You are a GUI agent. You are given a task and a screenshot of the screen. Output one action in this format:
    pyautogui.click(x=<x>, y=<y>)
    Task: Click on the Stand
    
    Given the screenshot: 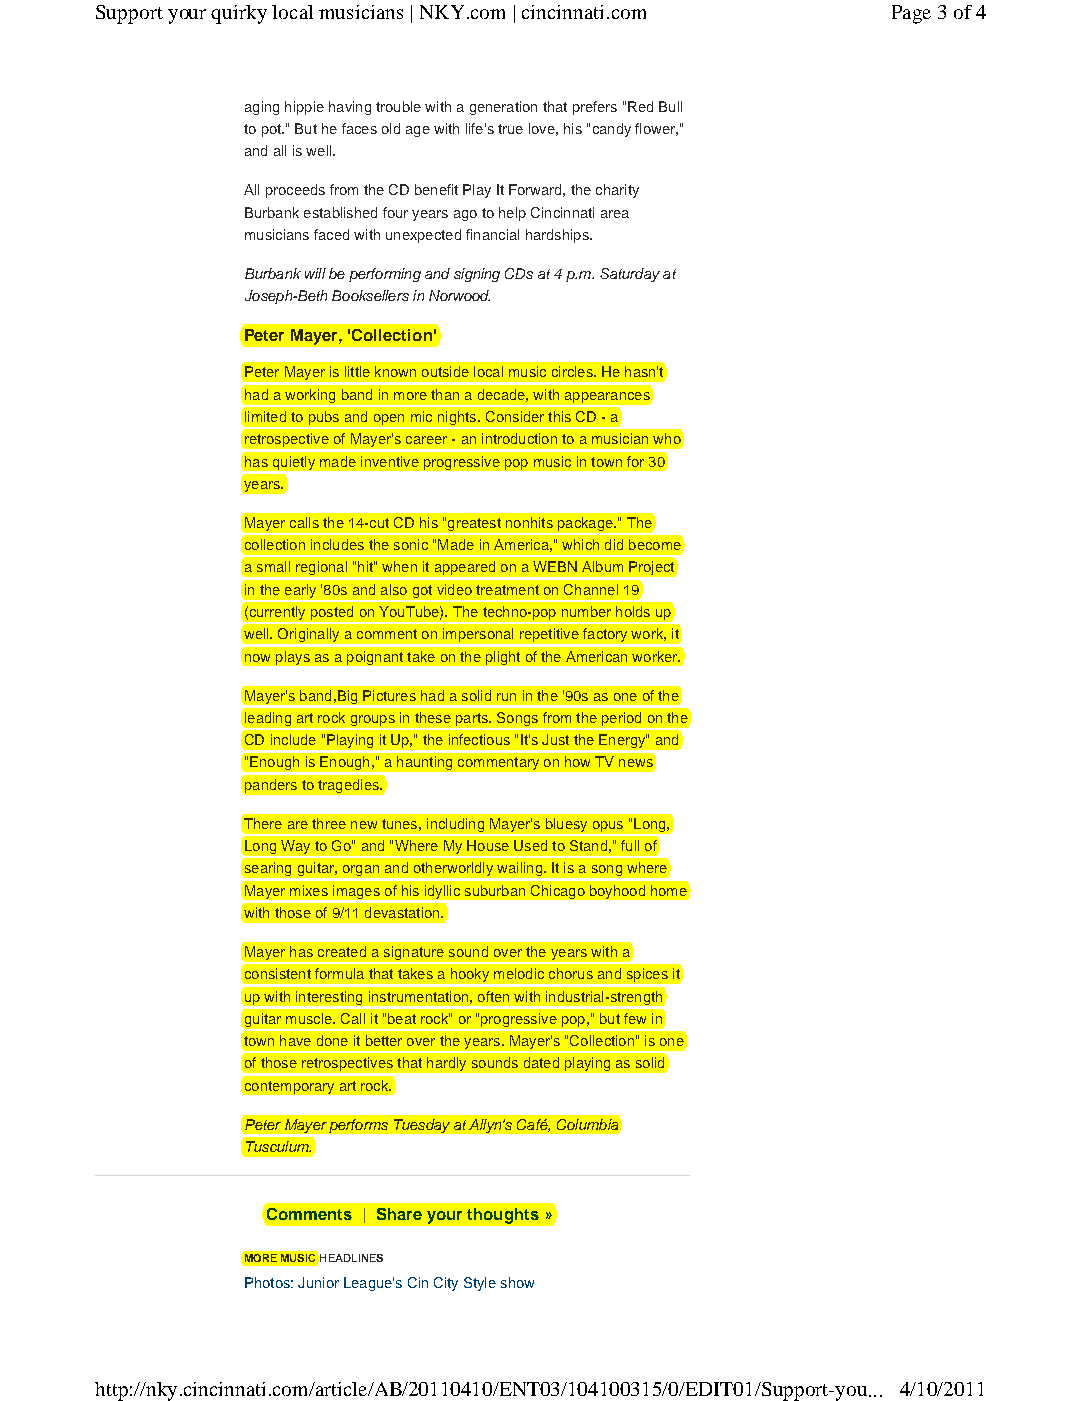 What is the action you would take?
    pyautogui.click(x=588, y=845)
